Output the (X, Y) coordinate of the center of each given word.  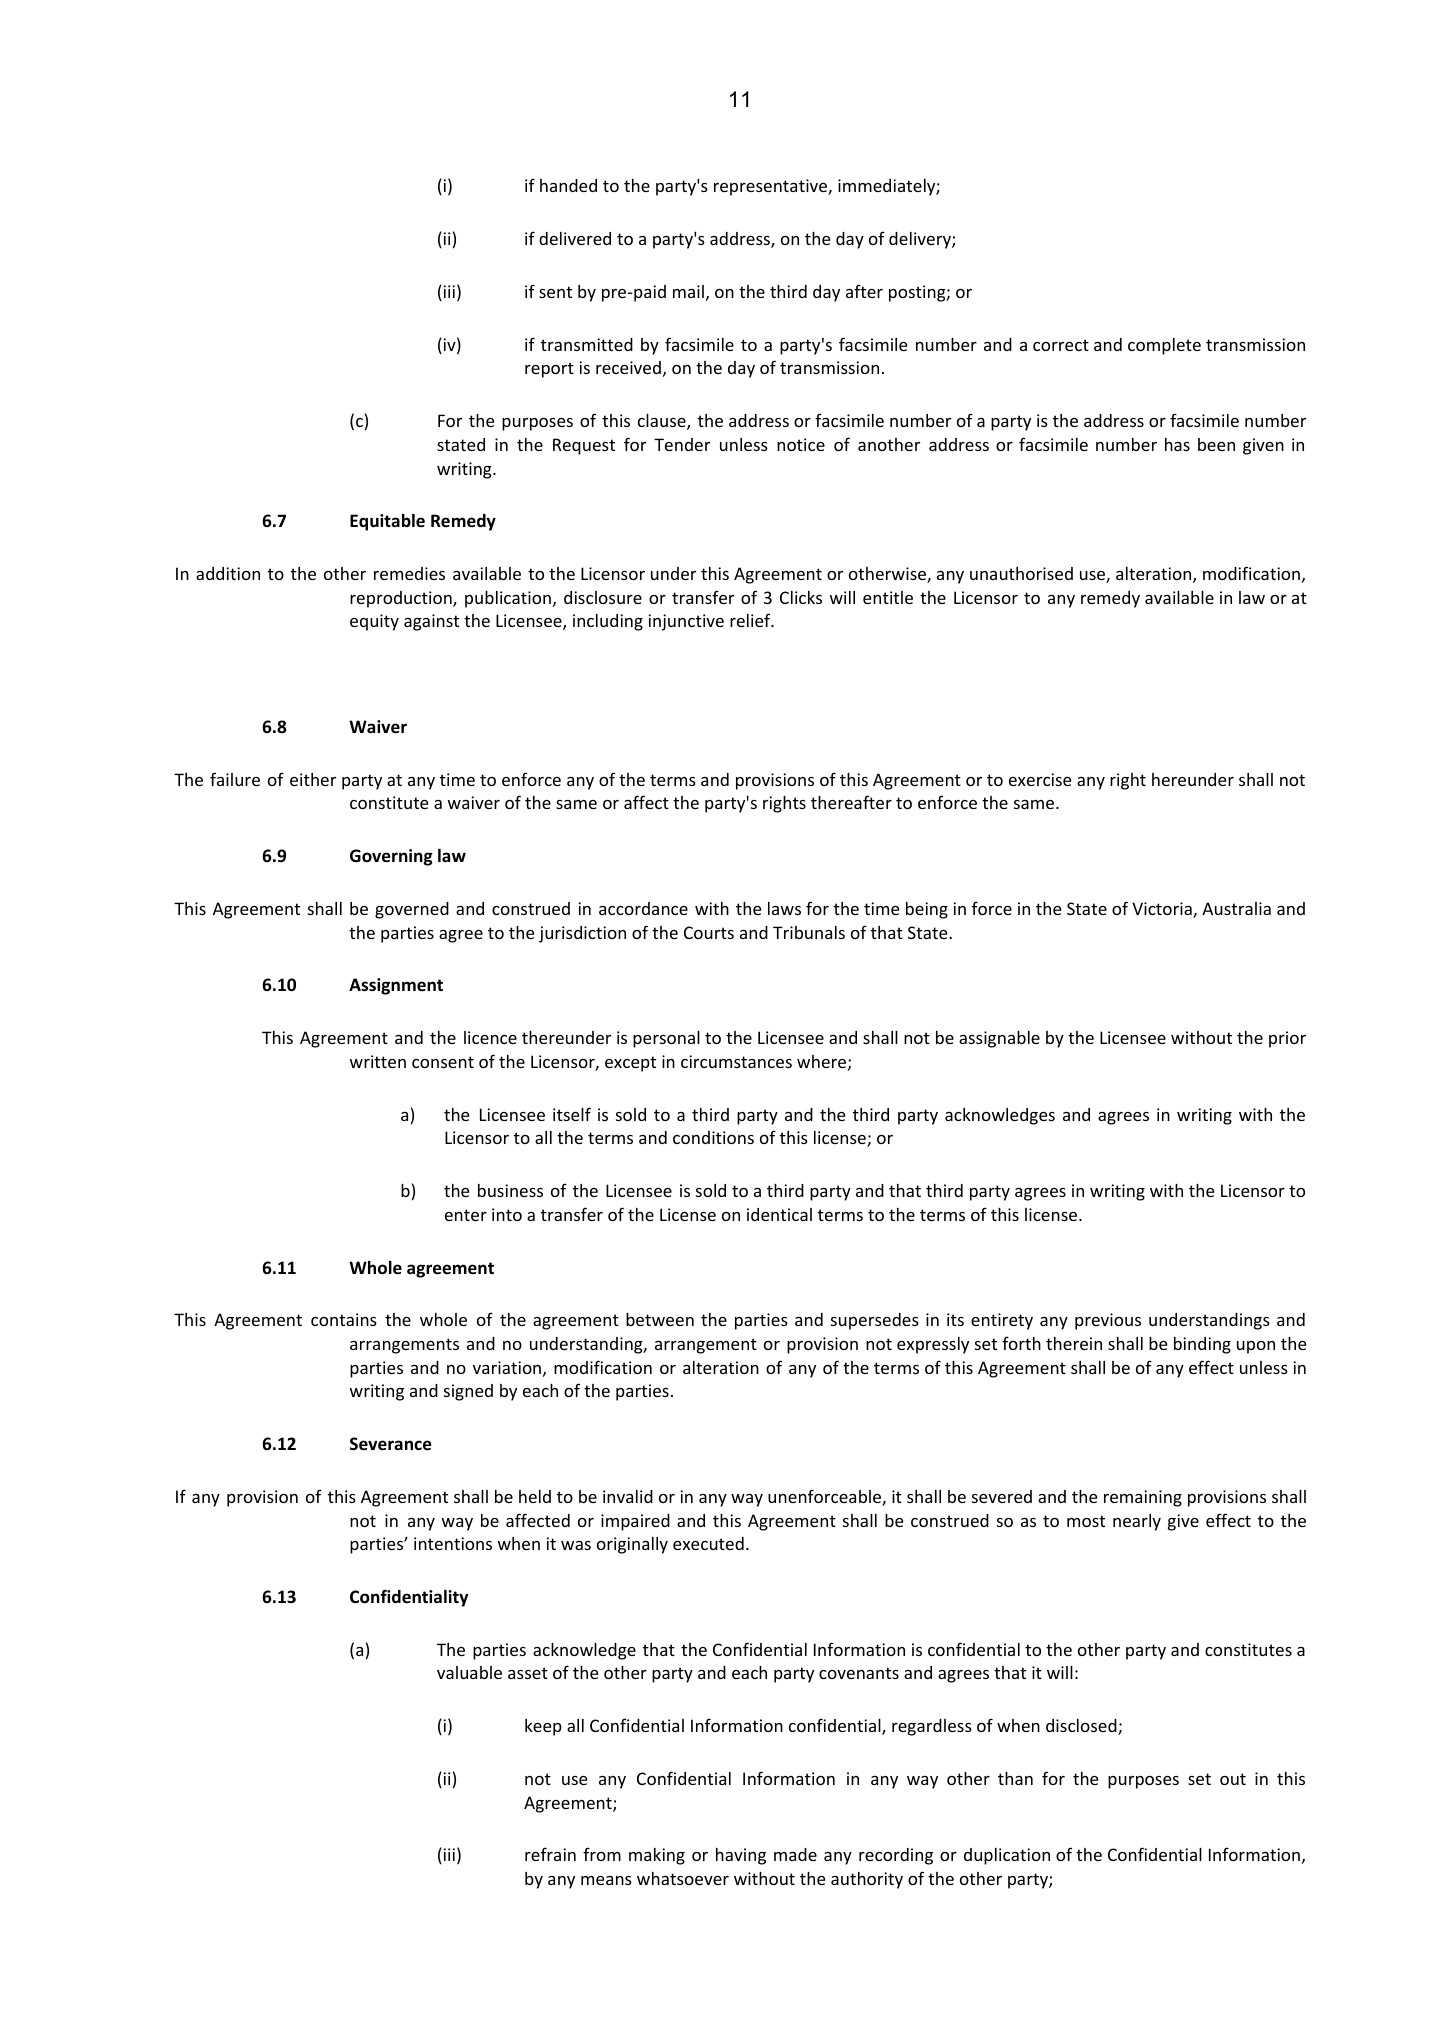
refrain (550, 1854)
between (660, 1319)
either (313, 779)
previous (1108, 1321)
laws (784, 908)
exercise (1040, 779)
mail (688, 291)
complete (1164, 346)
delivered (575, 238)
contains (344, 1319)
